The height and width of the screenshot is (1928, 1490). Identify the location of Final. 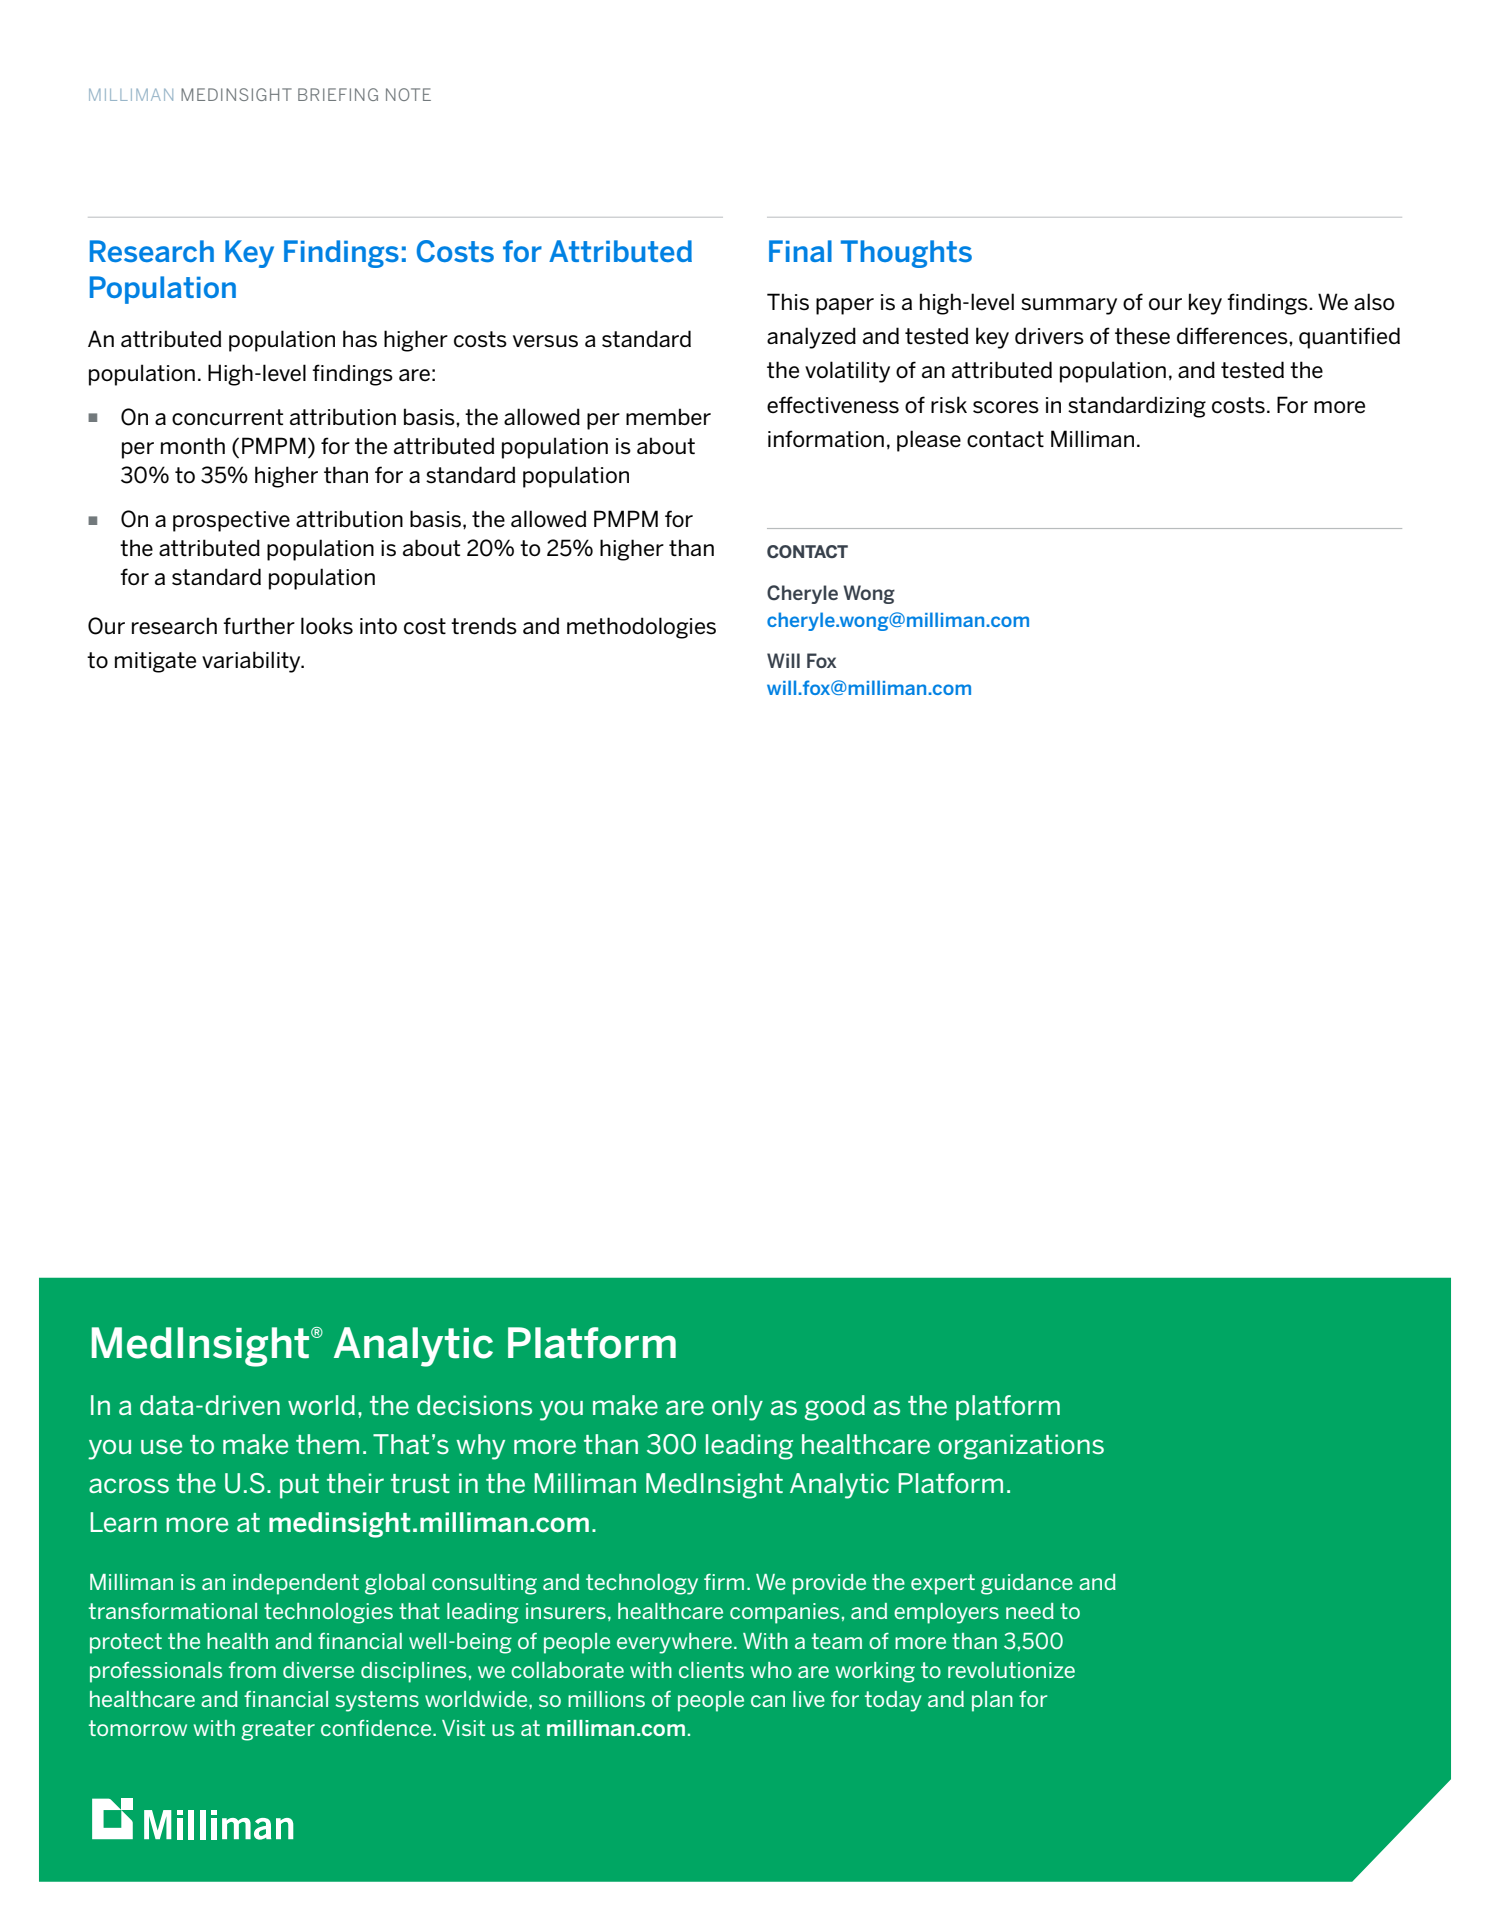
(800, 251).
